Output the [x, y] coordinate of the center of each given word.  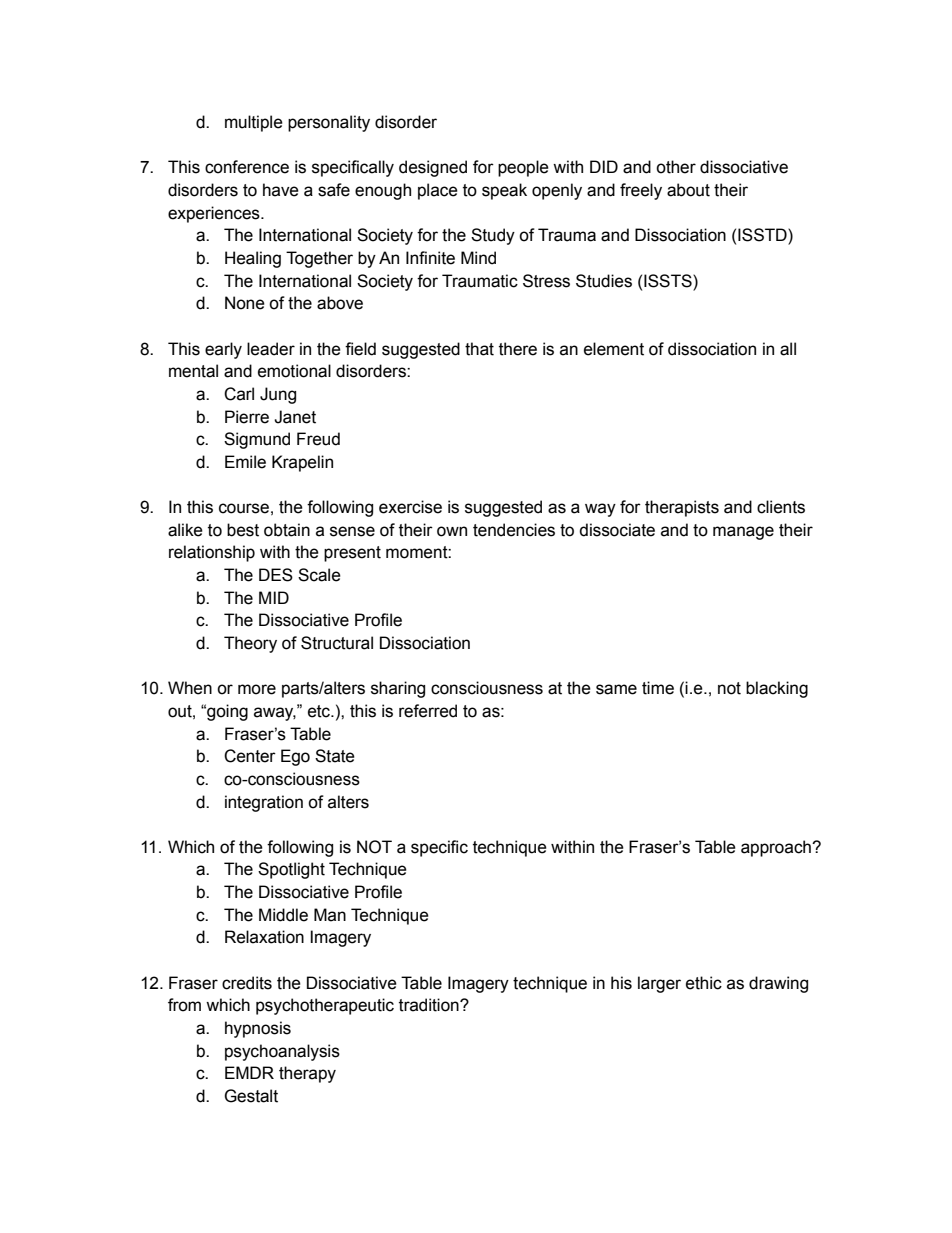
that [479, 349]
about [688, 190]
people [523, 168]
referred [428, 711]
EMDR [249, 1072]
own [452, 531]
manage [743, 533]
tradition [430, 1005]
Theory [250, 644]
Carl [239, 394]
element [614, 349]
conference [247, 167]
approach [777, 848]
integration [264, 803]
